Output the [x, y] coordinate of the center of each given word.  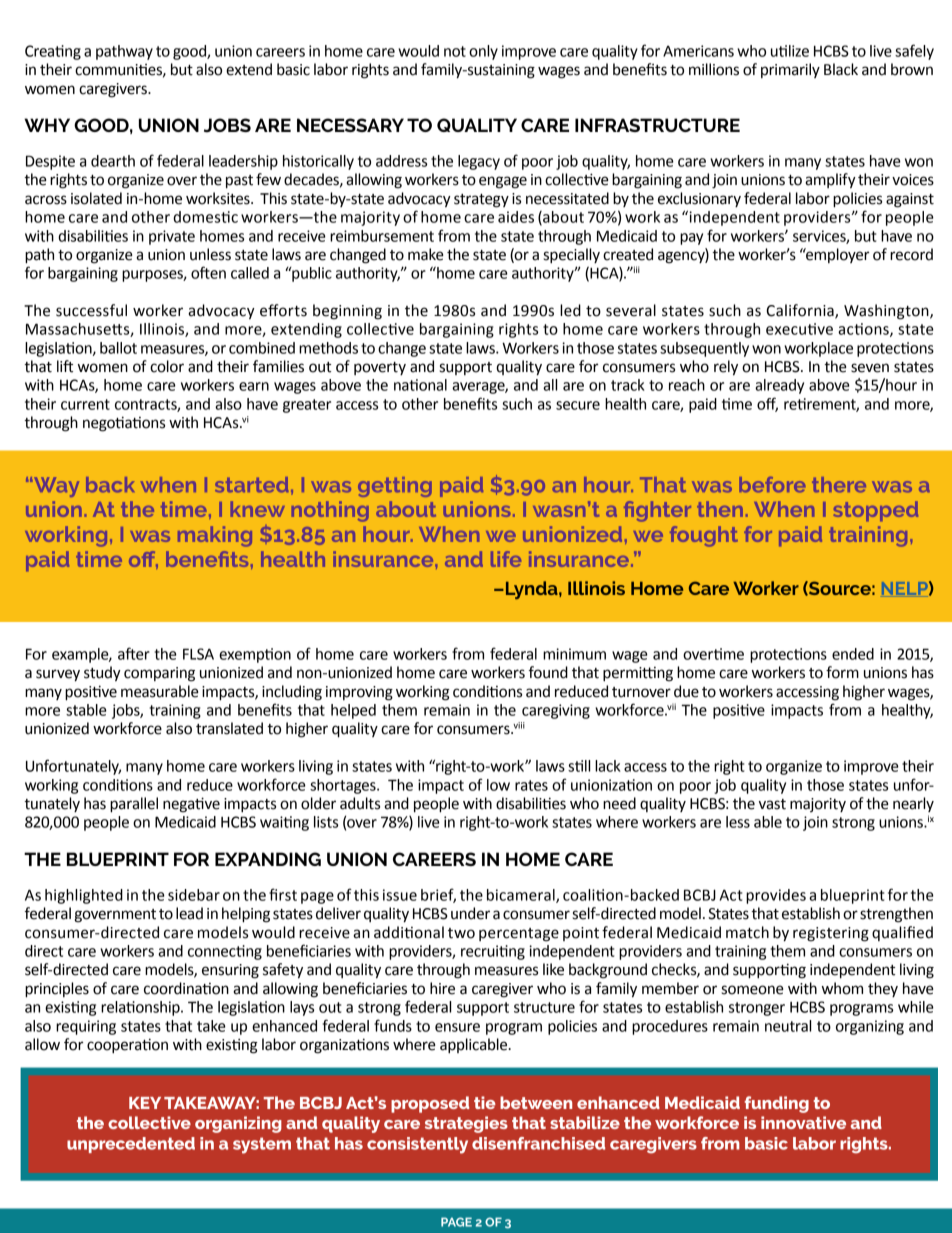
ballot [118, 348]
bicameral [522, 896]
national [420, 385]
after [134, 653]
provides [776, 896]
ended [853, 654]
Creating [53, 52]
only [483, 52]
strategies [466, 1124]
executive [799, 329]
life [506, 559]
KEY [145, 1103]
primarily [790, 70]
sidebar [194, 895]
